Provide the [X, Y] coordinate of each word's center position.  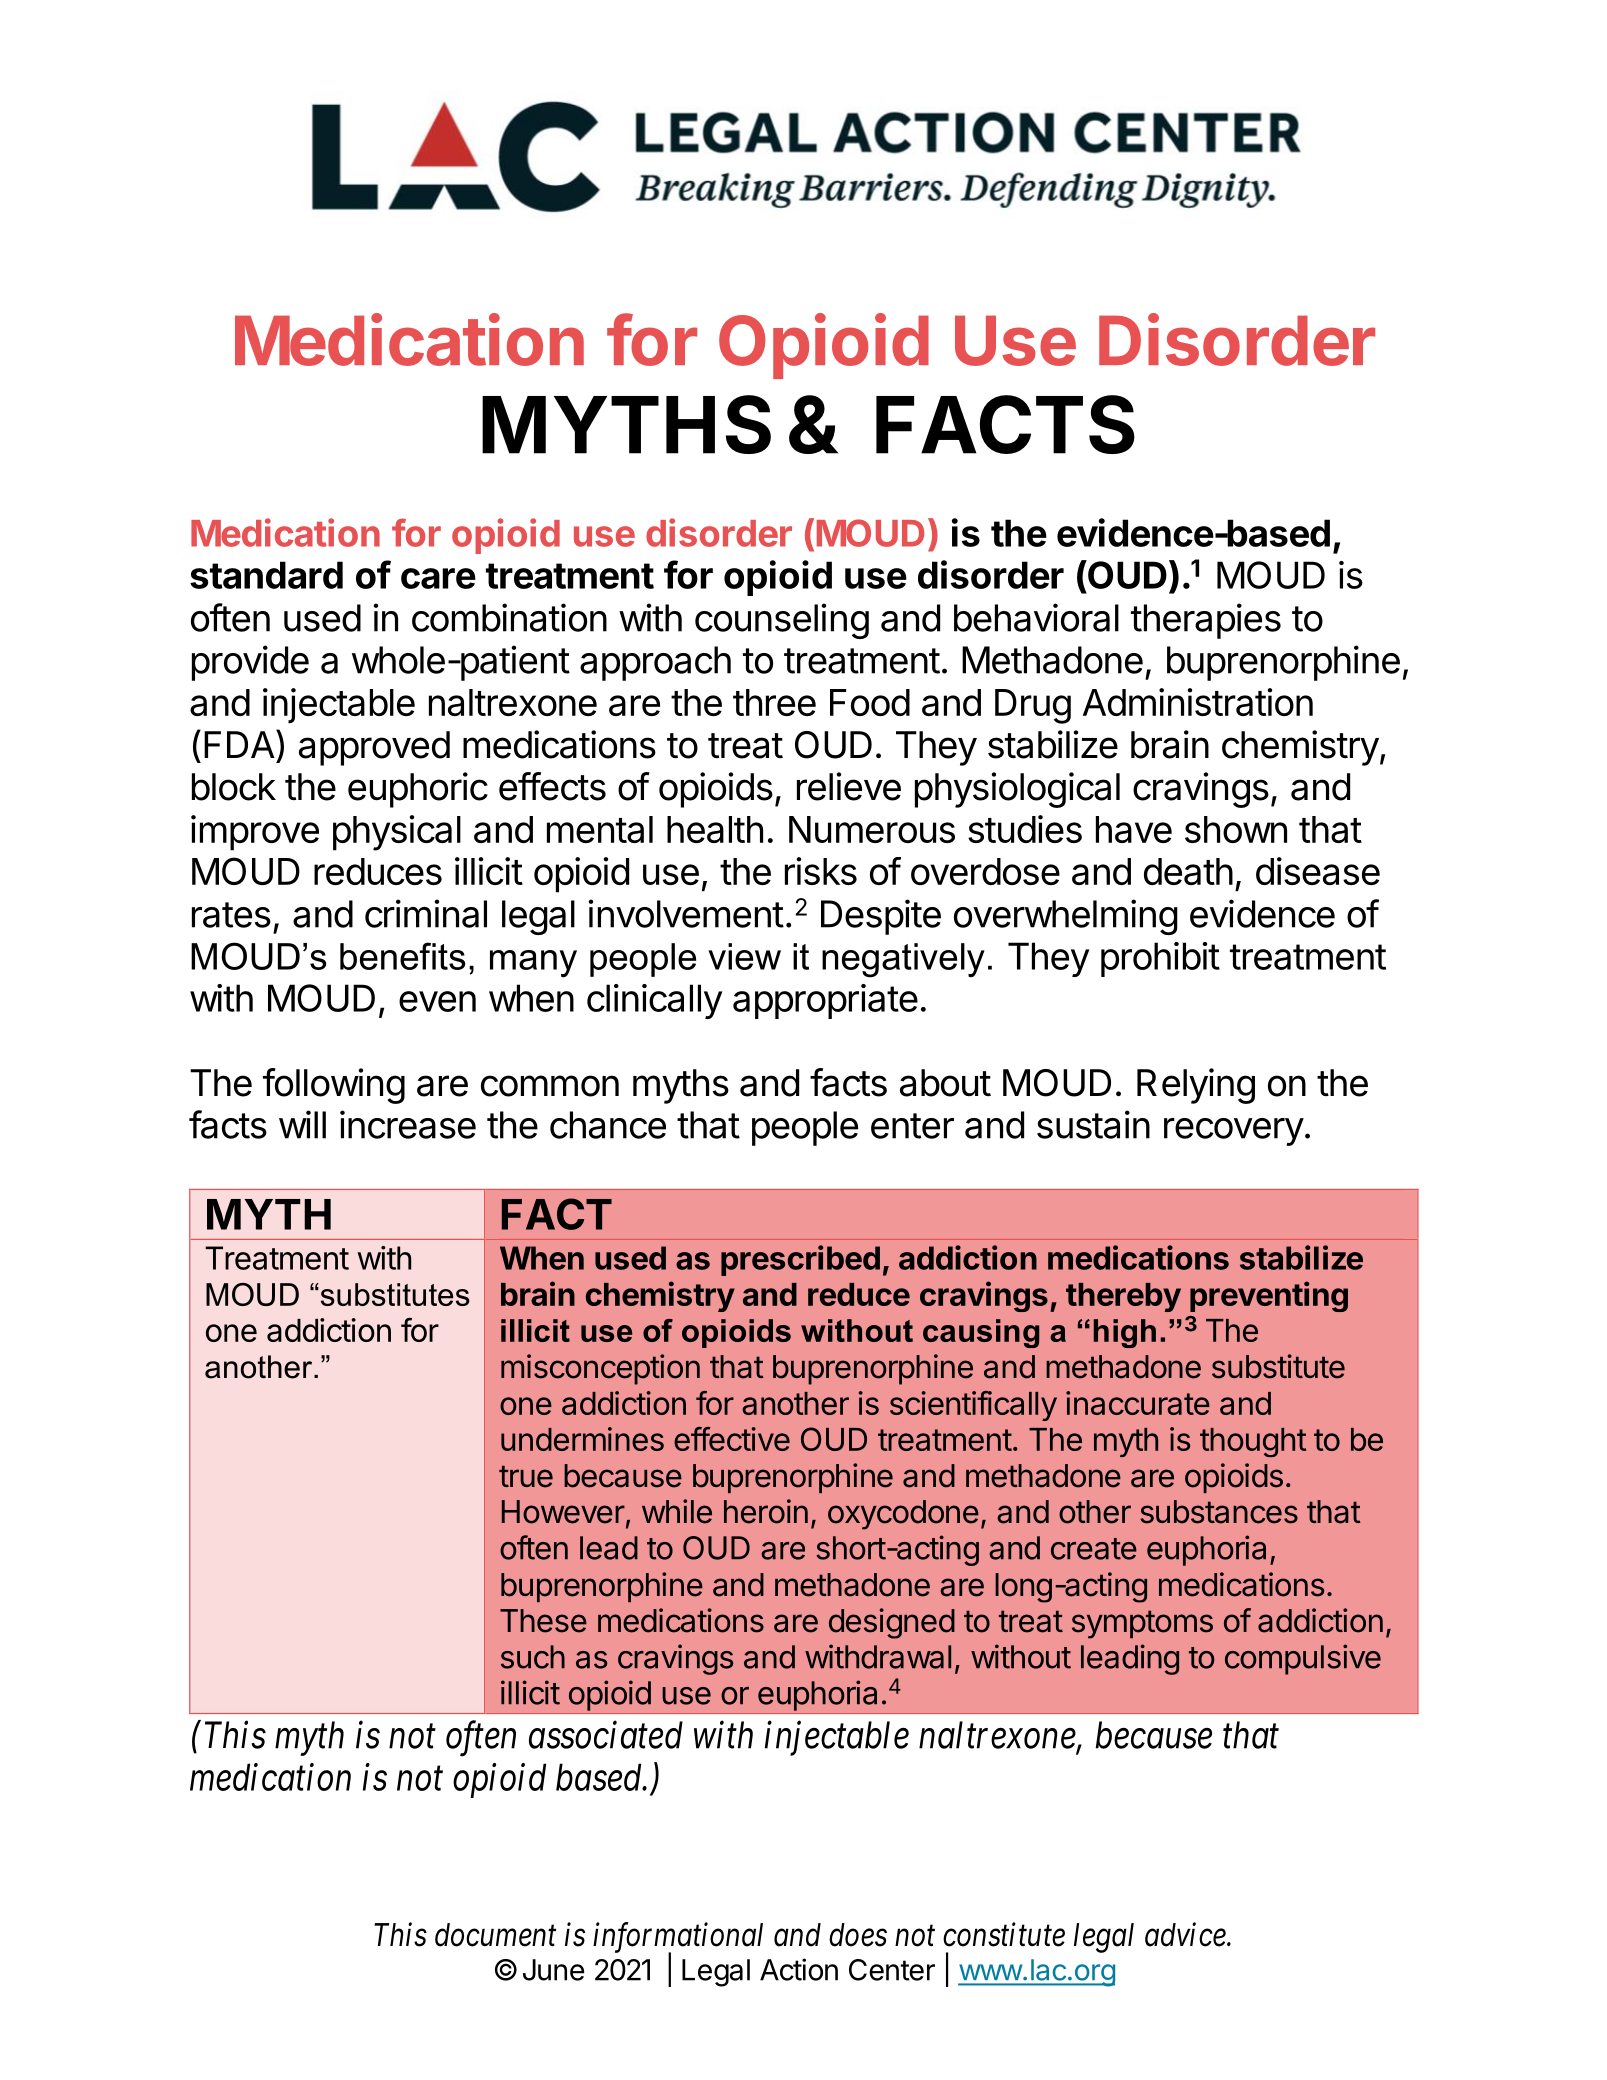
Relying [1196, 1086]
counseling [782, 621]
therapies [1206, 621]
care [438, 578]
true [526, 1476]
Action [799, 1969]
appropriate [825, 1001]
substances [1219, 1512]
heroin [766, 1511]
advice [1186, 1934]
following [334, 1086]
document [495, 1935]
